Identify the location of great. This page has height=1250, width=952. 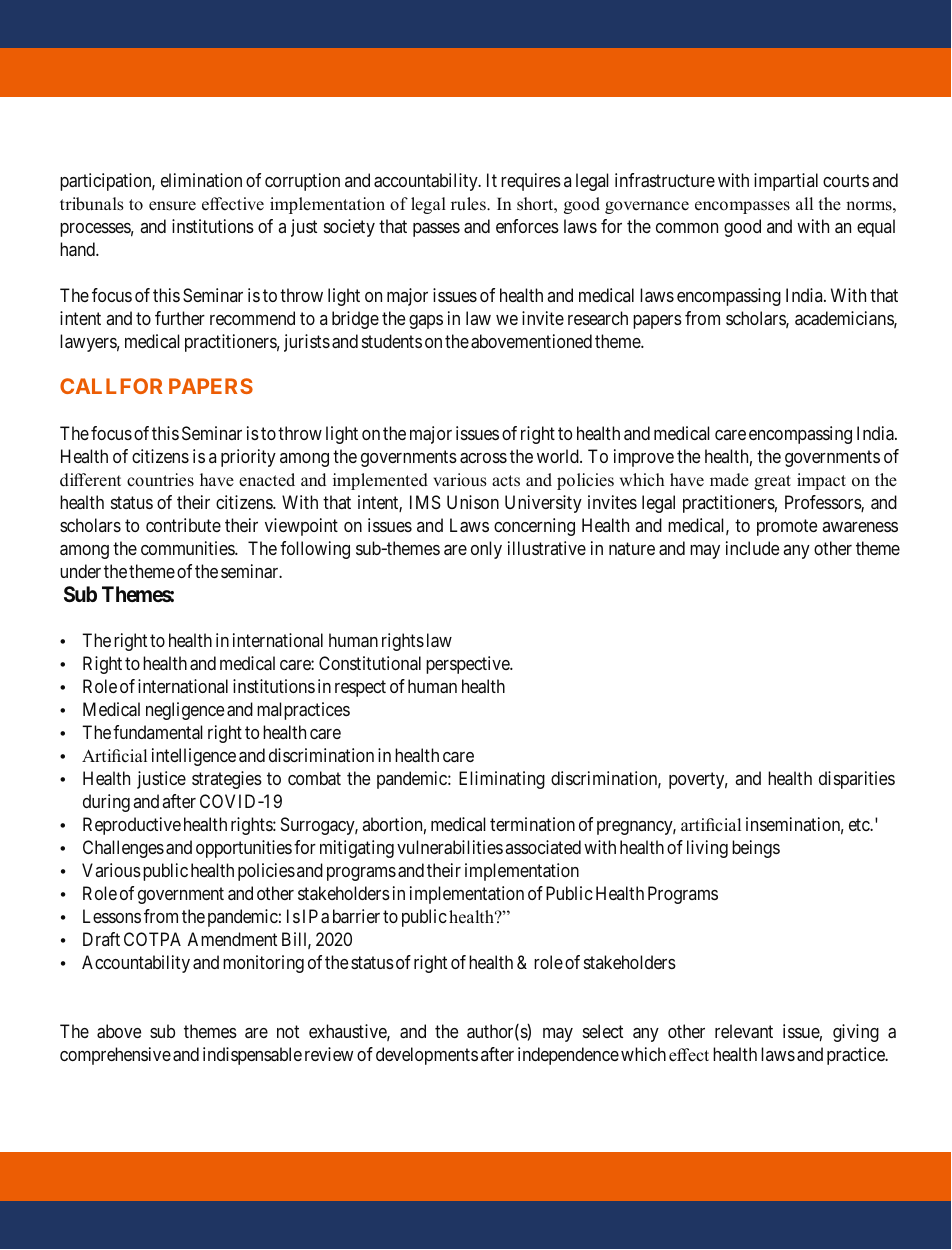
(772, 482).
